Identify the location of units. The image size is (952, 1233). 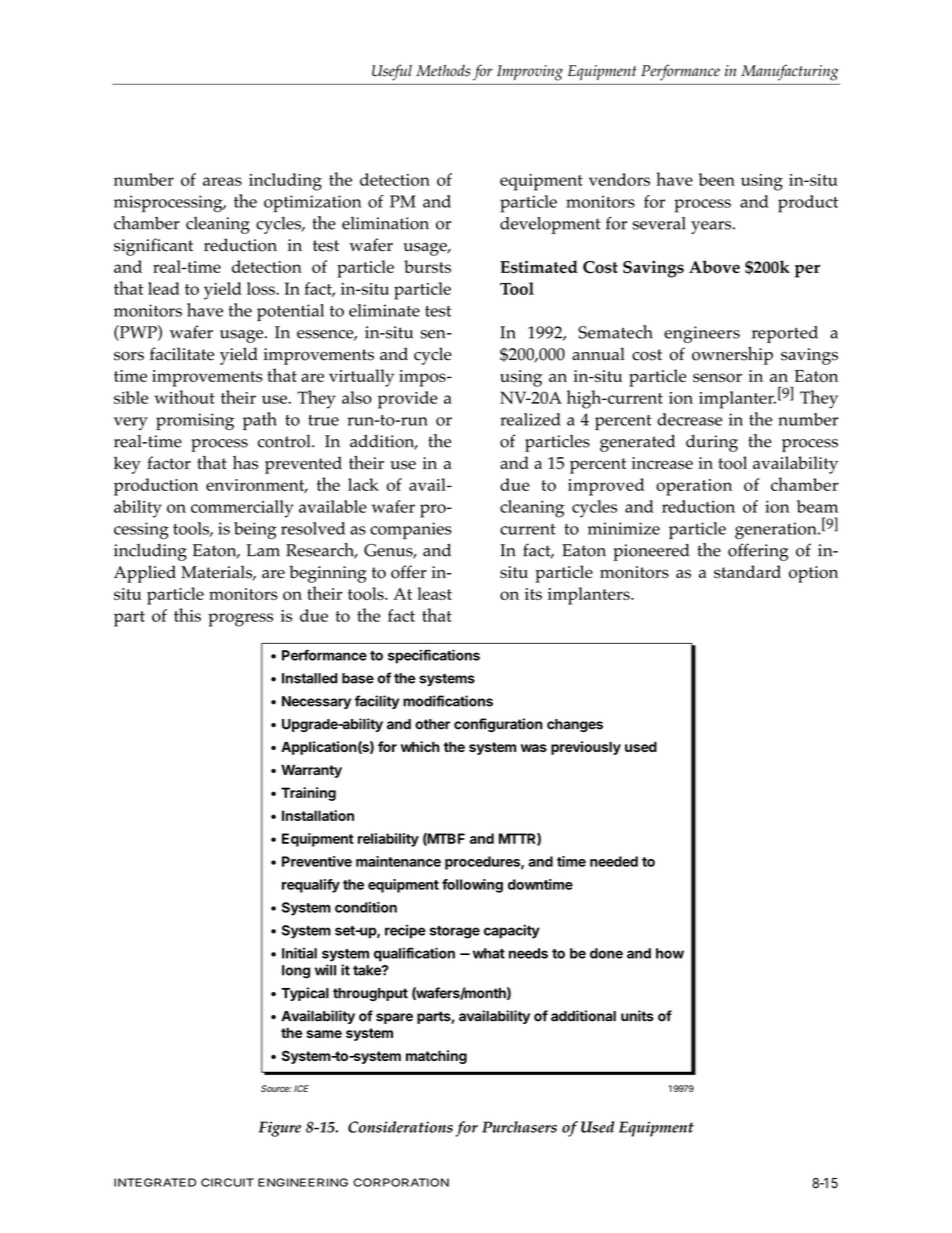
(637, 1016).
